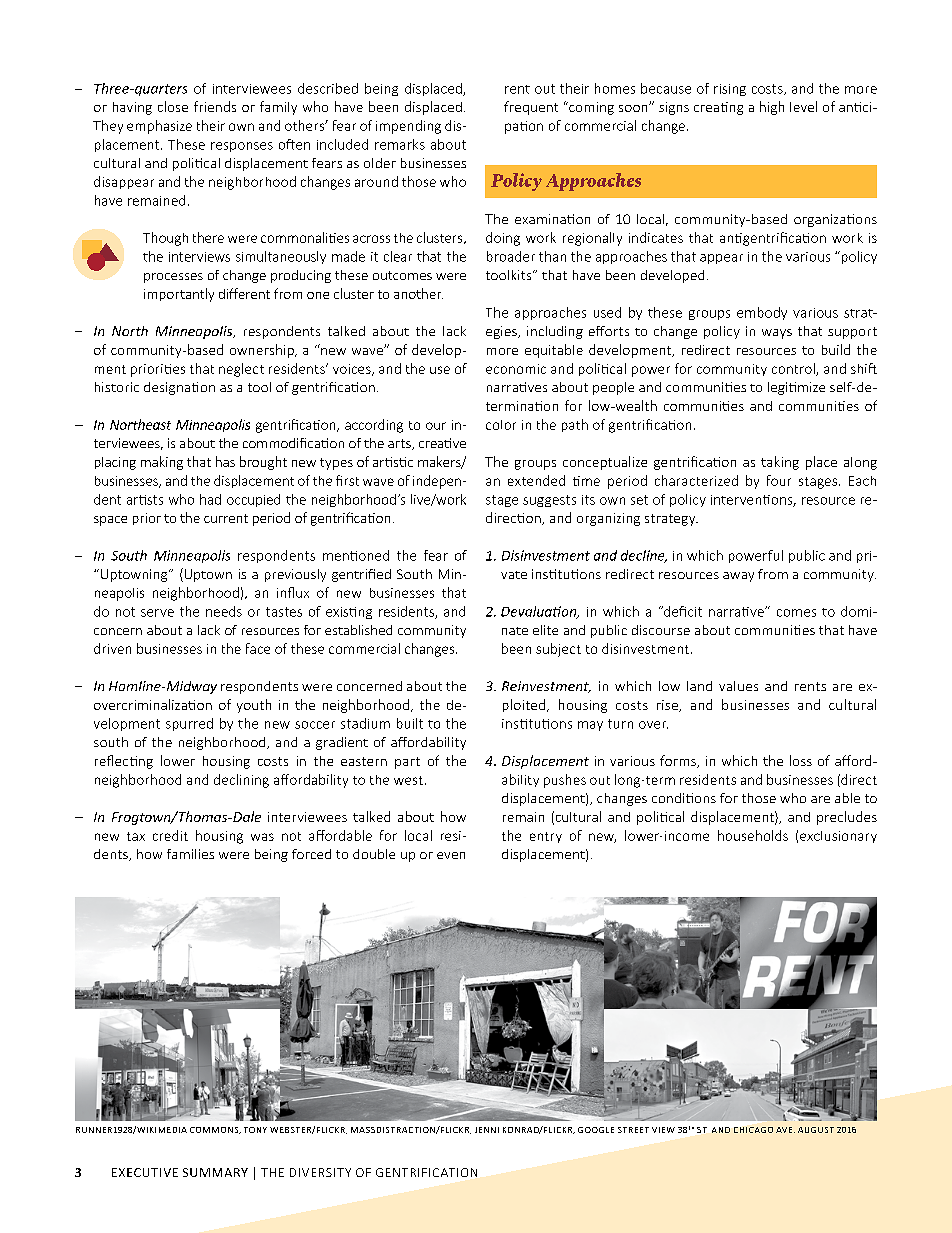 The image size is (952, 1233). Describe the element at coordinates (224, 611) in the image. I see `needs` at that location.
